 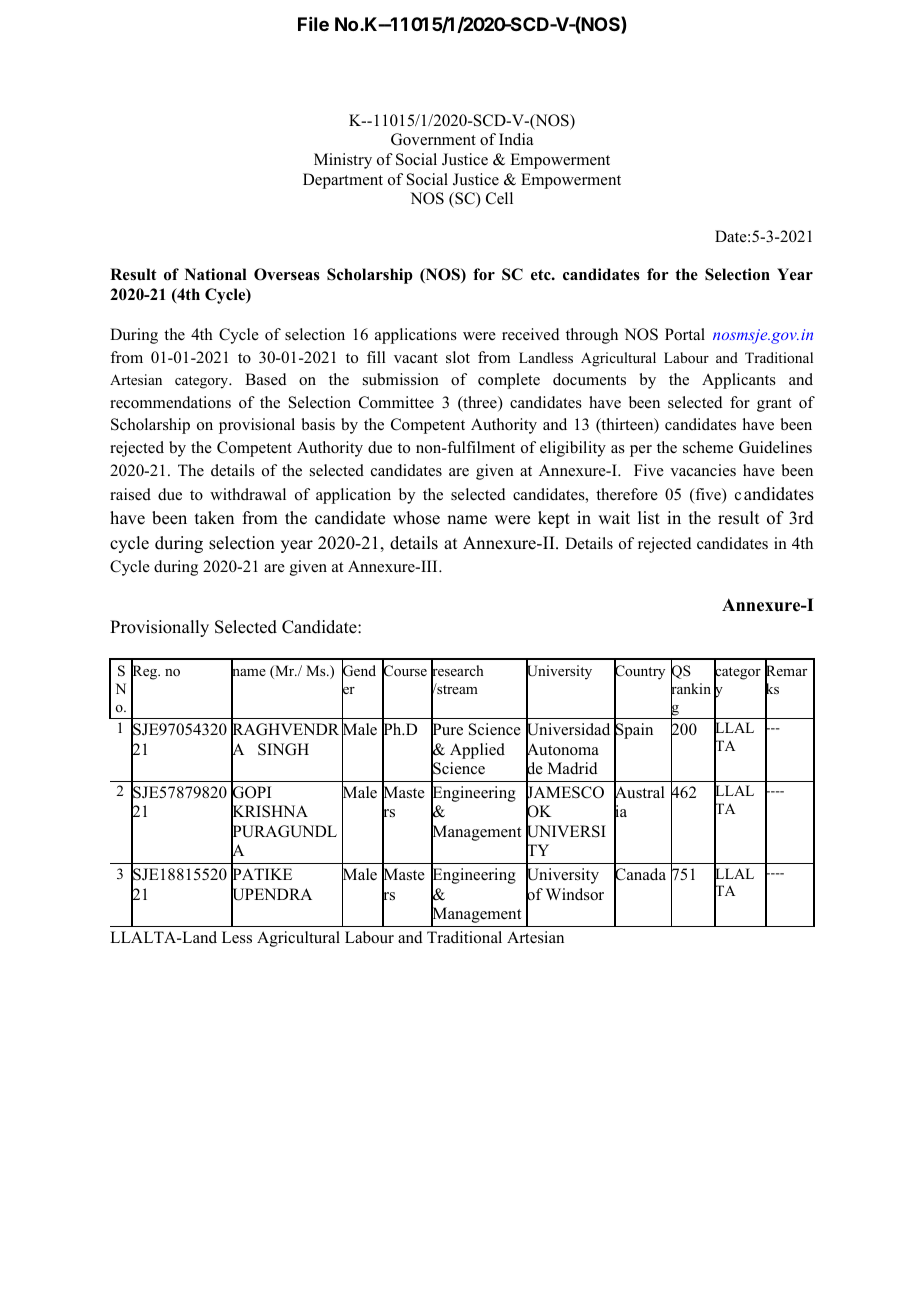 What do you see at coordinates (516, 139) in the document?
I see `India` at bounding box center [516, 139].
